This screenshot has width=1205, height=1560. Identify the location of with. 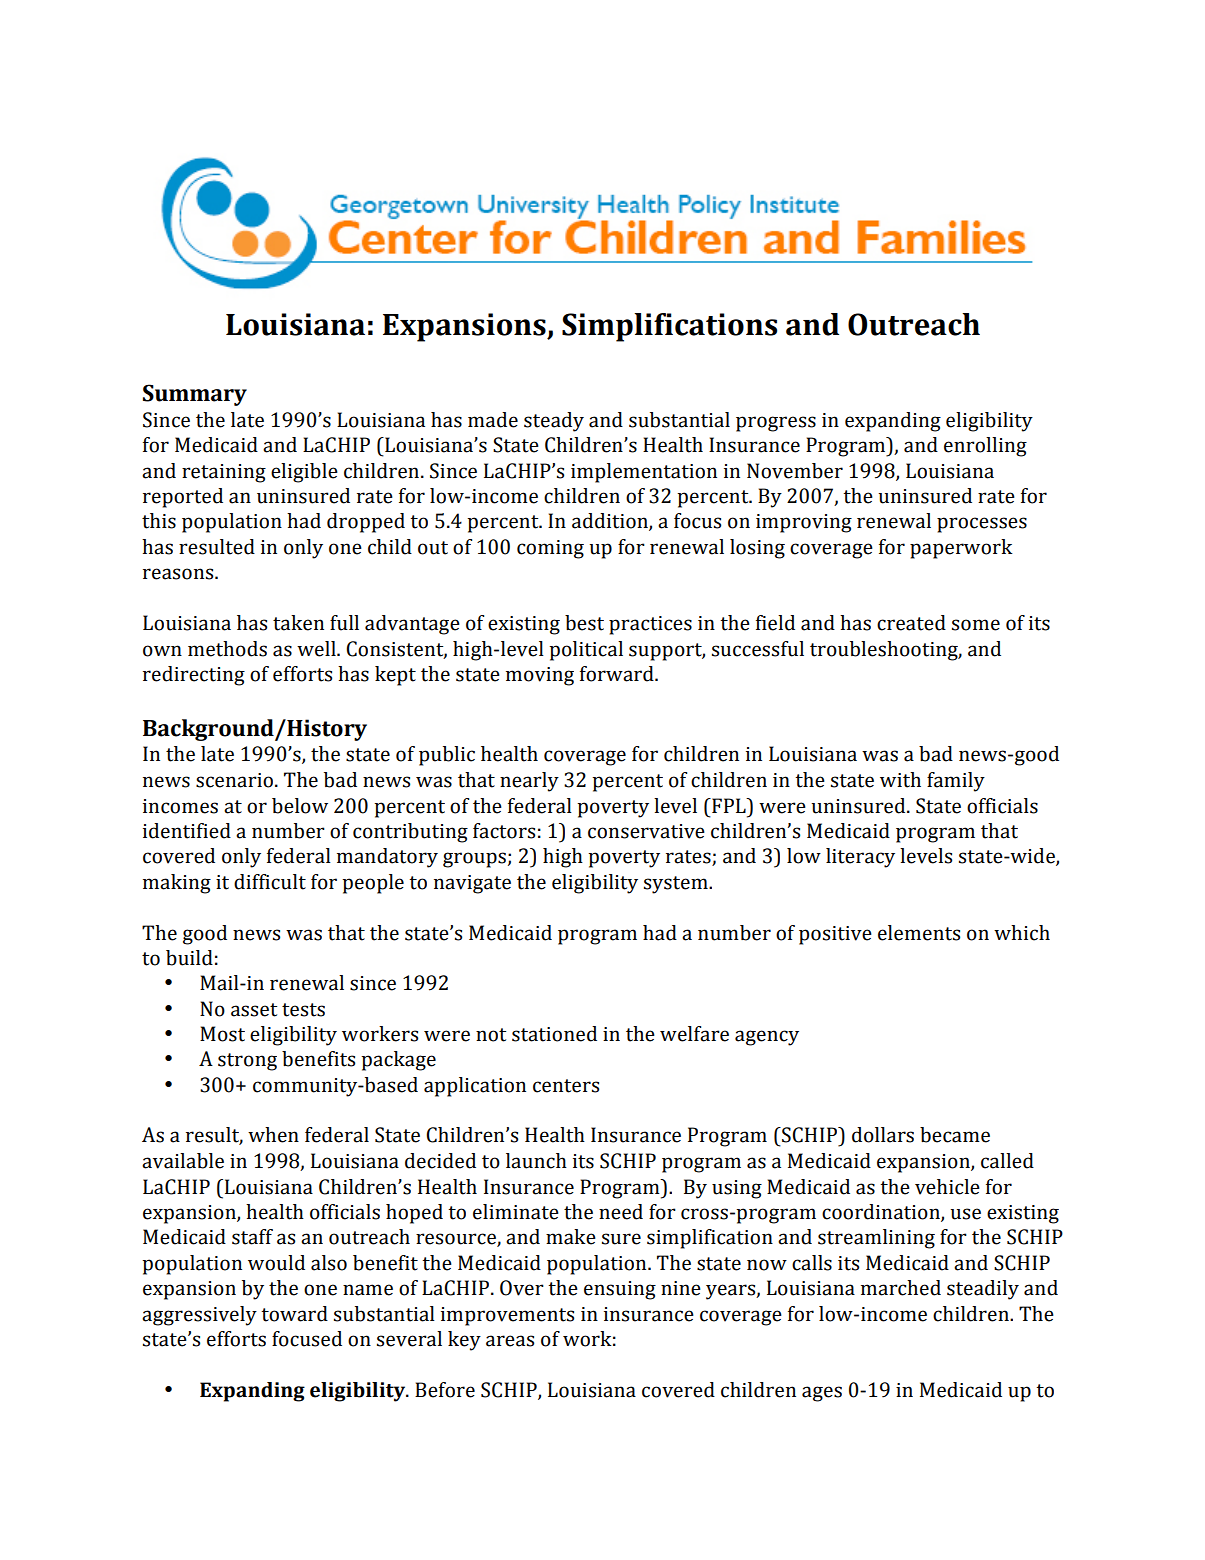
(900, 780).
